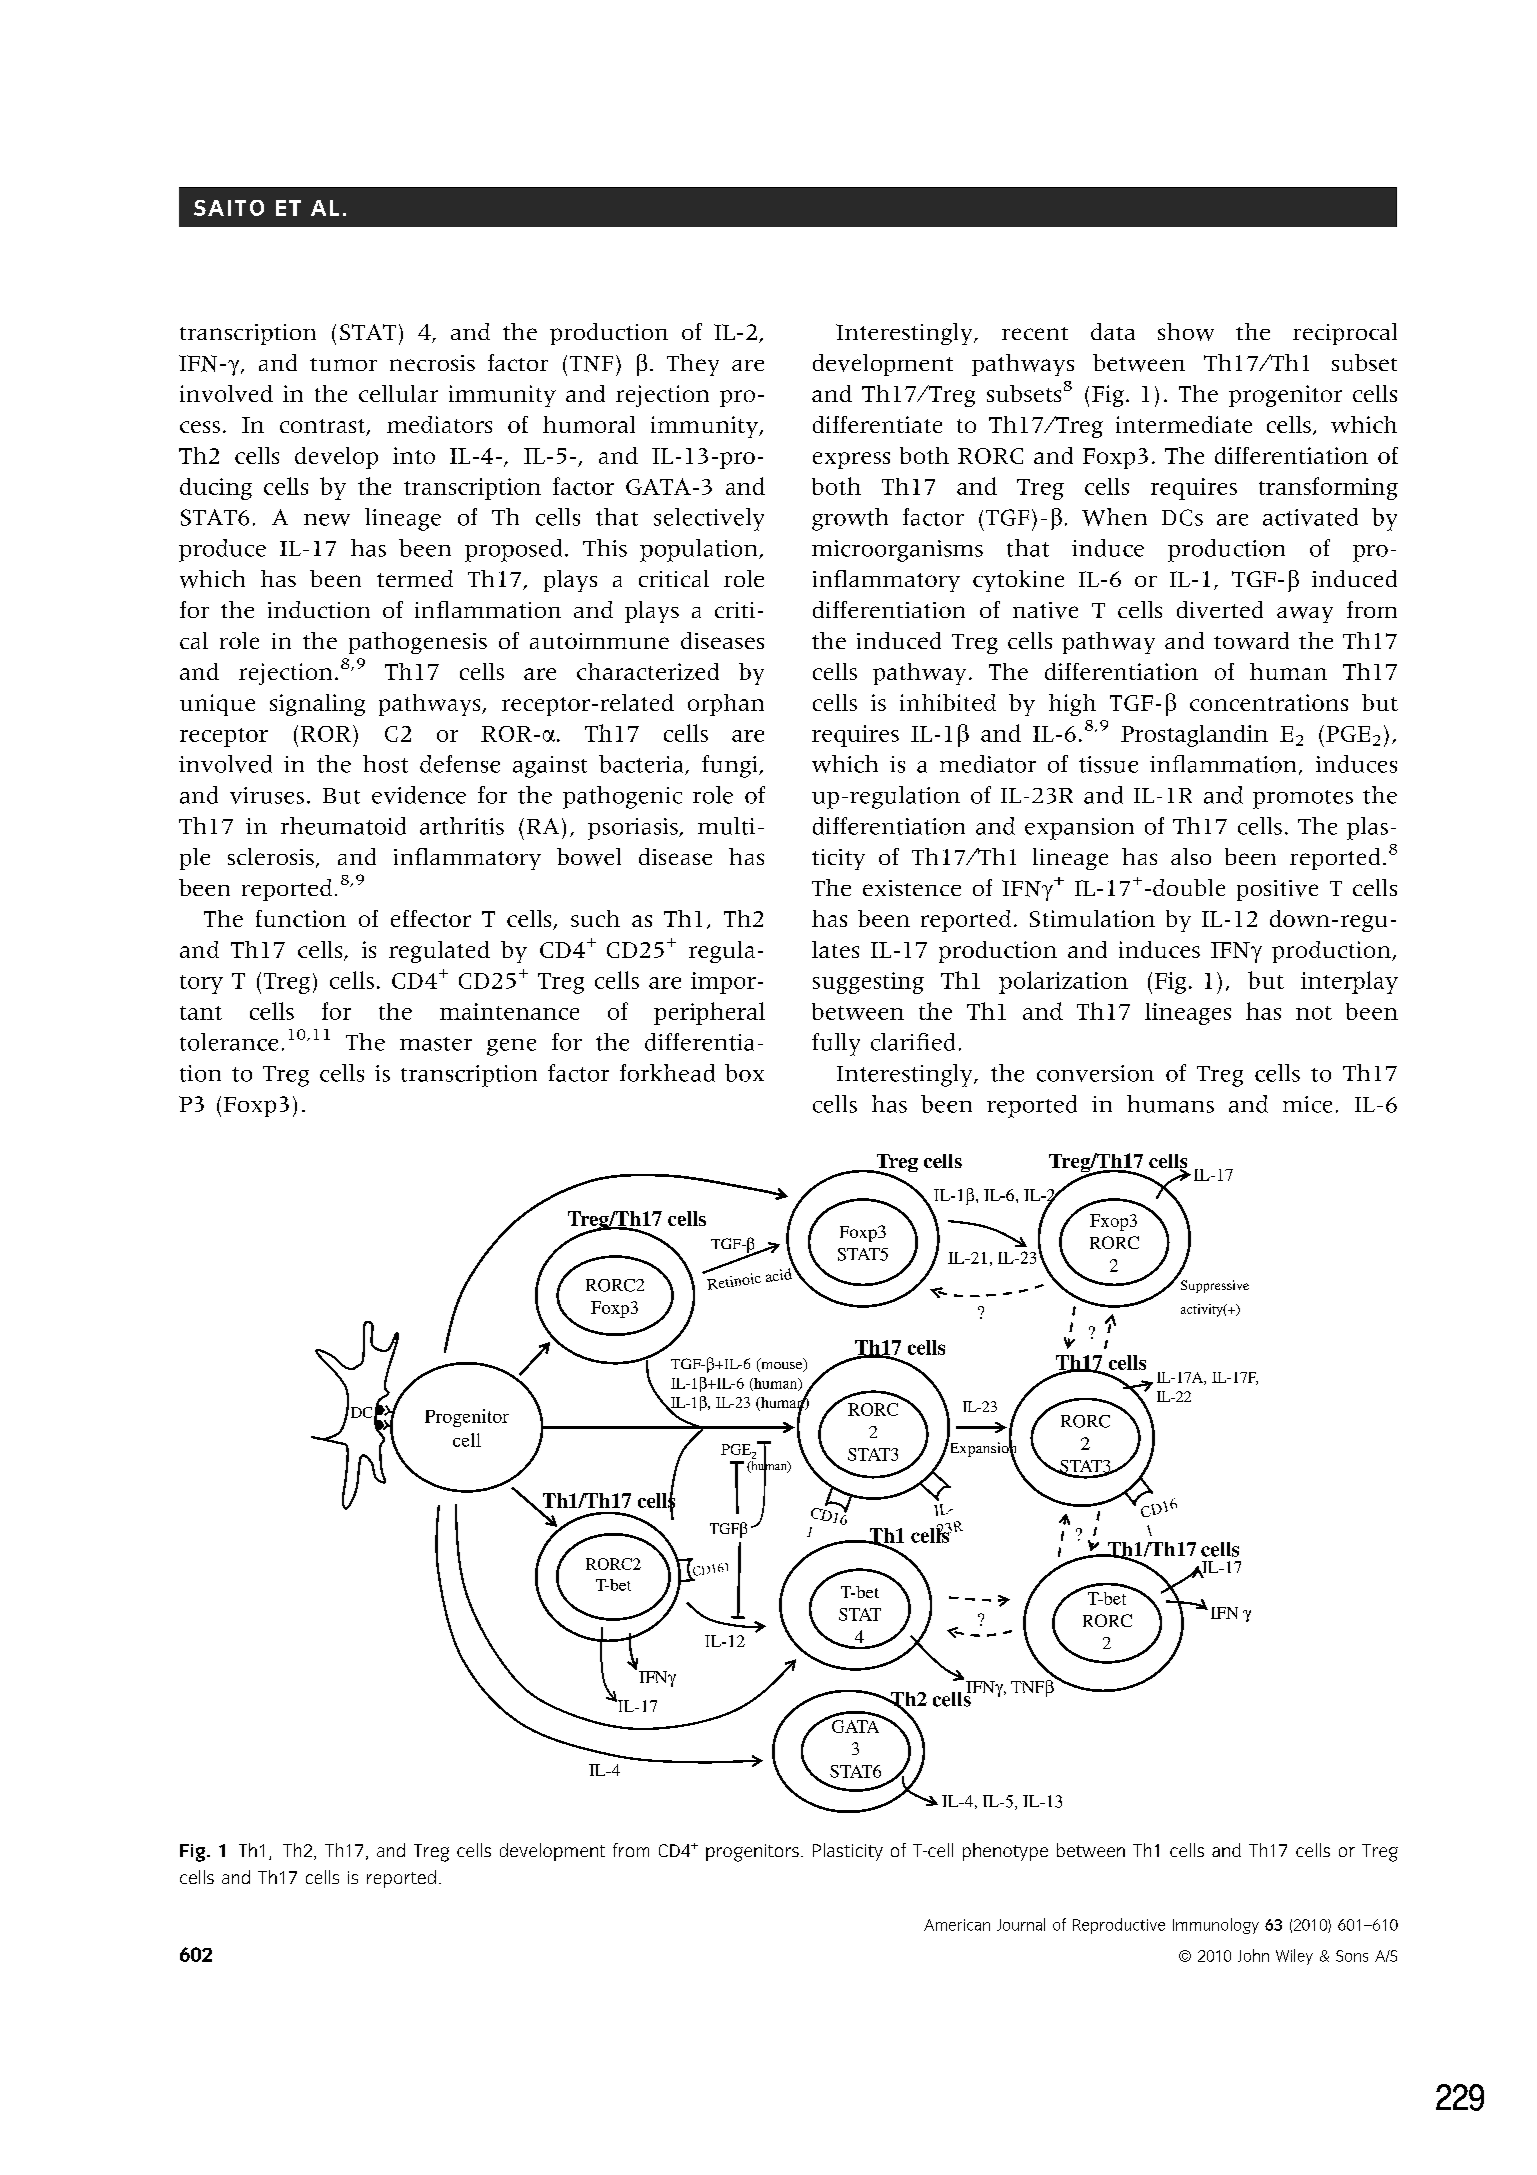  Describe the element at coordinates (343, 364) in the page. I see `tumor` at that location.
